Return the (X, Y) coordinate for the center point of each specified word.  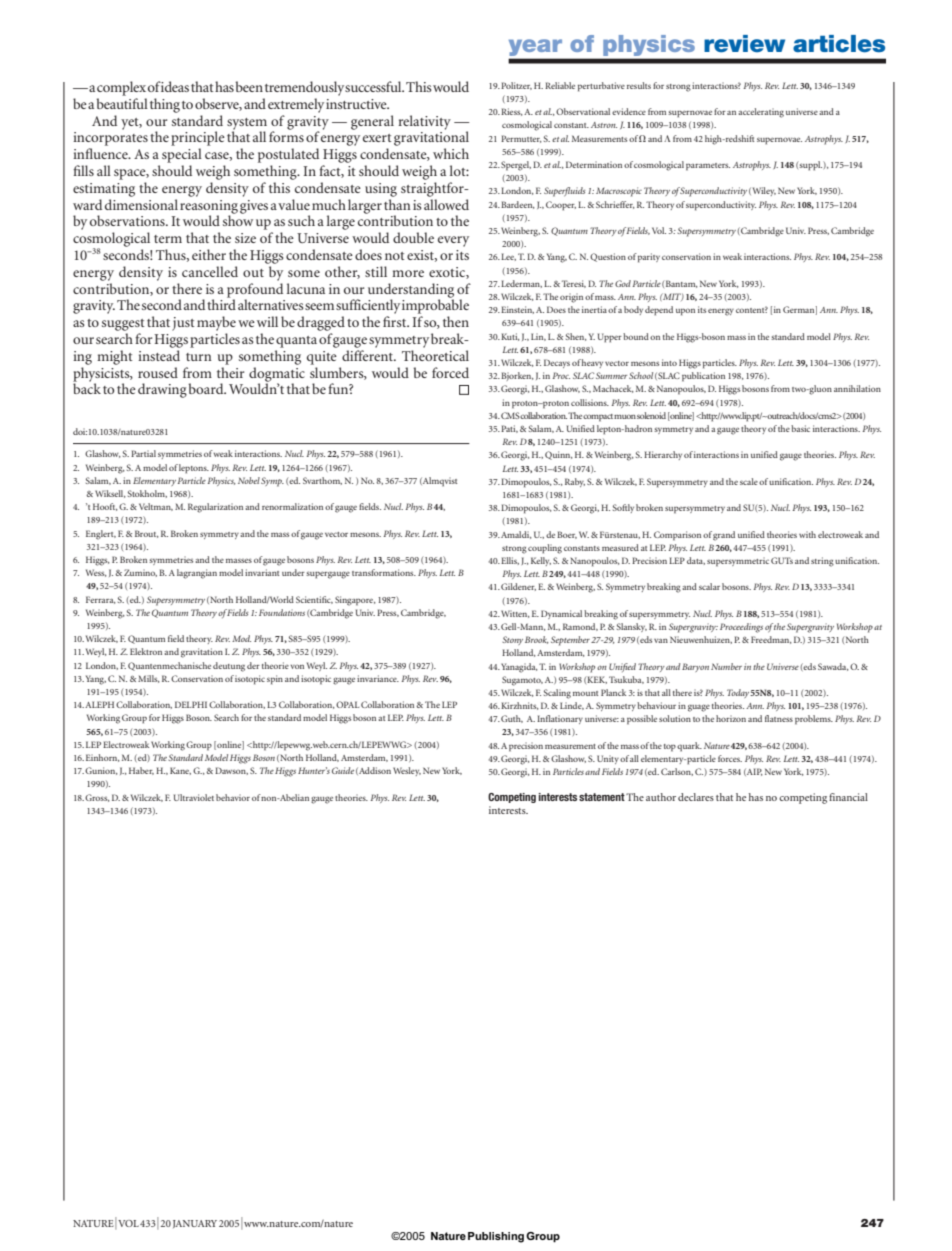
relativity (424, 122)
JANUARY (195, 1224)
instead (159, 355)
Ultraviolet (194, 797)
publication (703, 377)
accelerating (761, 113)
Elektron (146, 651)
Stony (512, 640)
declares (696, 797)
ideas (174, 86)
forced (450, 372)
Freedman (771, 640)
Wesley (407, 771)
